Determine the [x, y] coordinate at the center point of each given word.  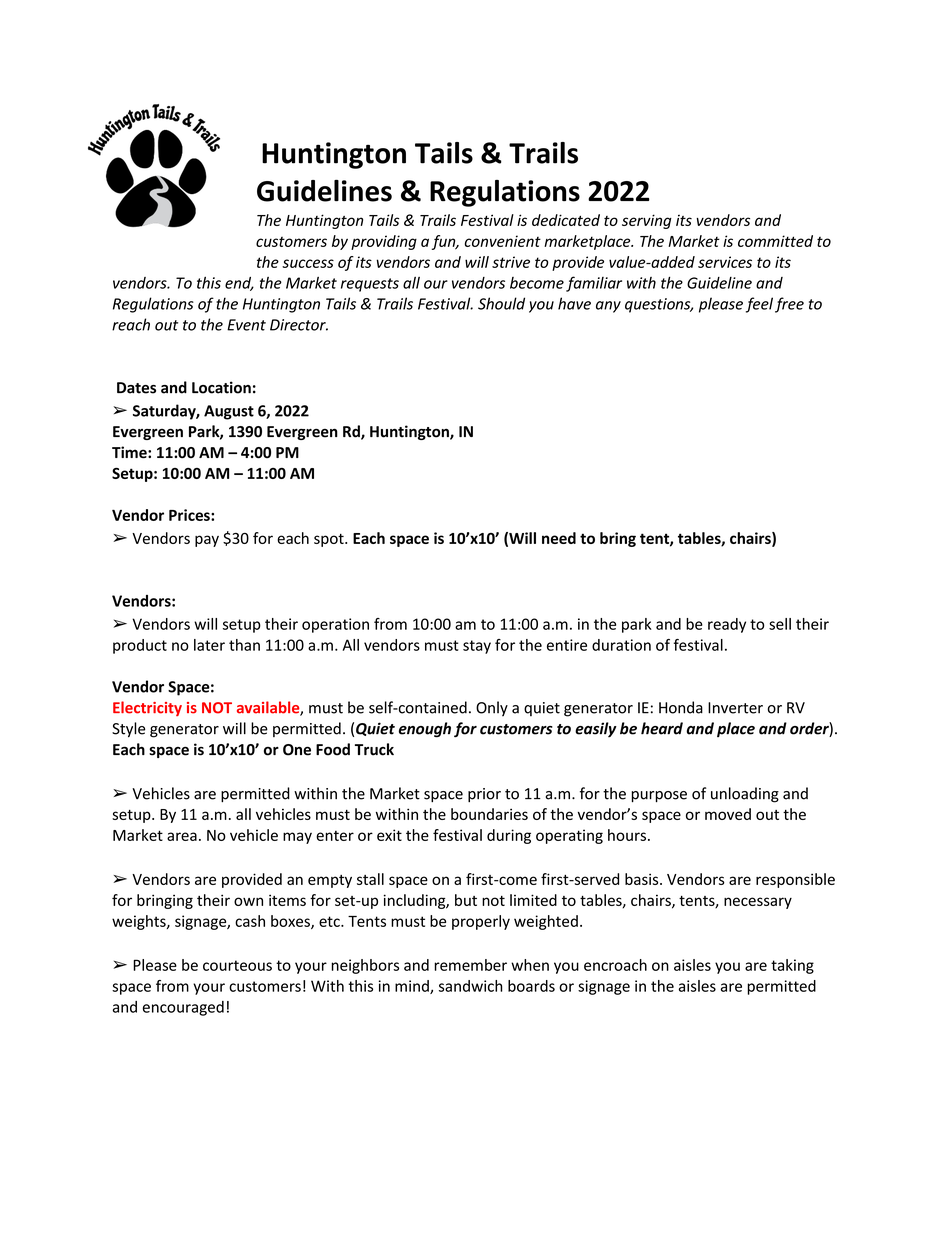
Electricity [147, 708]
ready [727, 625]
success [308, 263]
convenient [503, 241]
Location [221, 387]
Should [501, 303]
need [559, 538]
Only [492, 709]
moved [728, 814]
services [725, 262]
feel [759, 305]
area [182, 836]
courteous [237, 965]
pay [207, 541]
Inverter [735, 708]
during [509, 836]
